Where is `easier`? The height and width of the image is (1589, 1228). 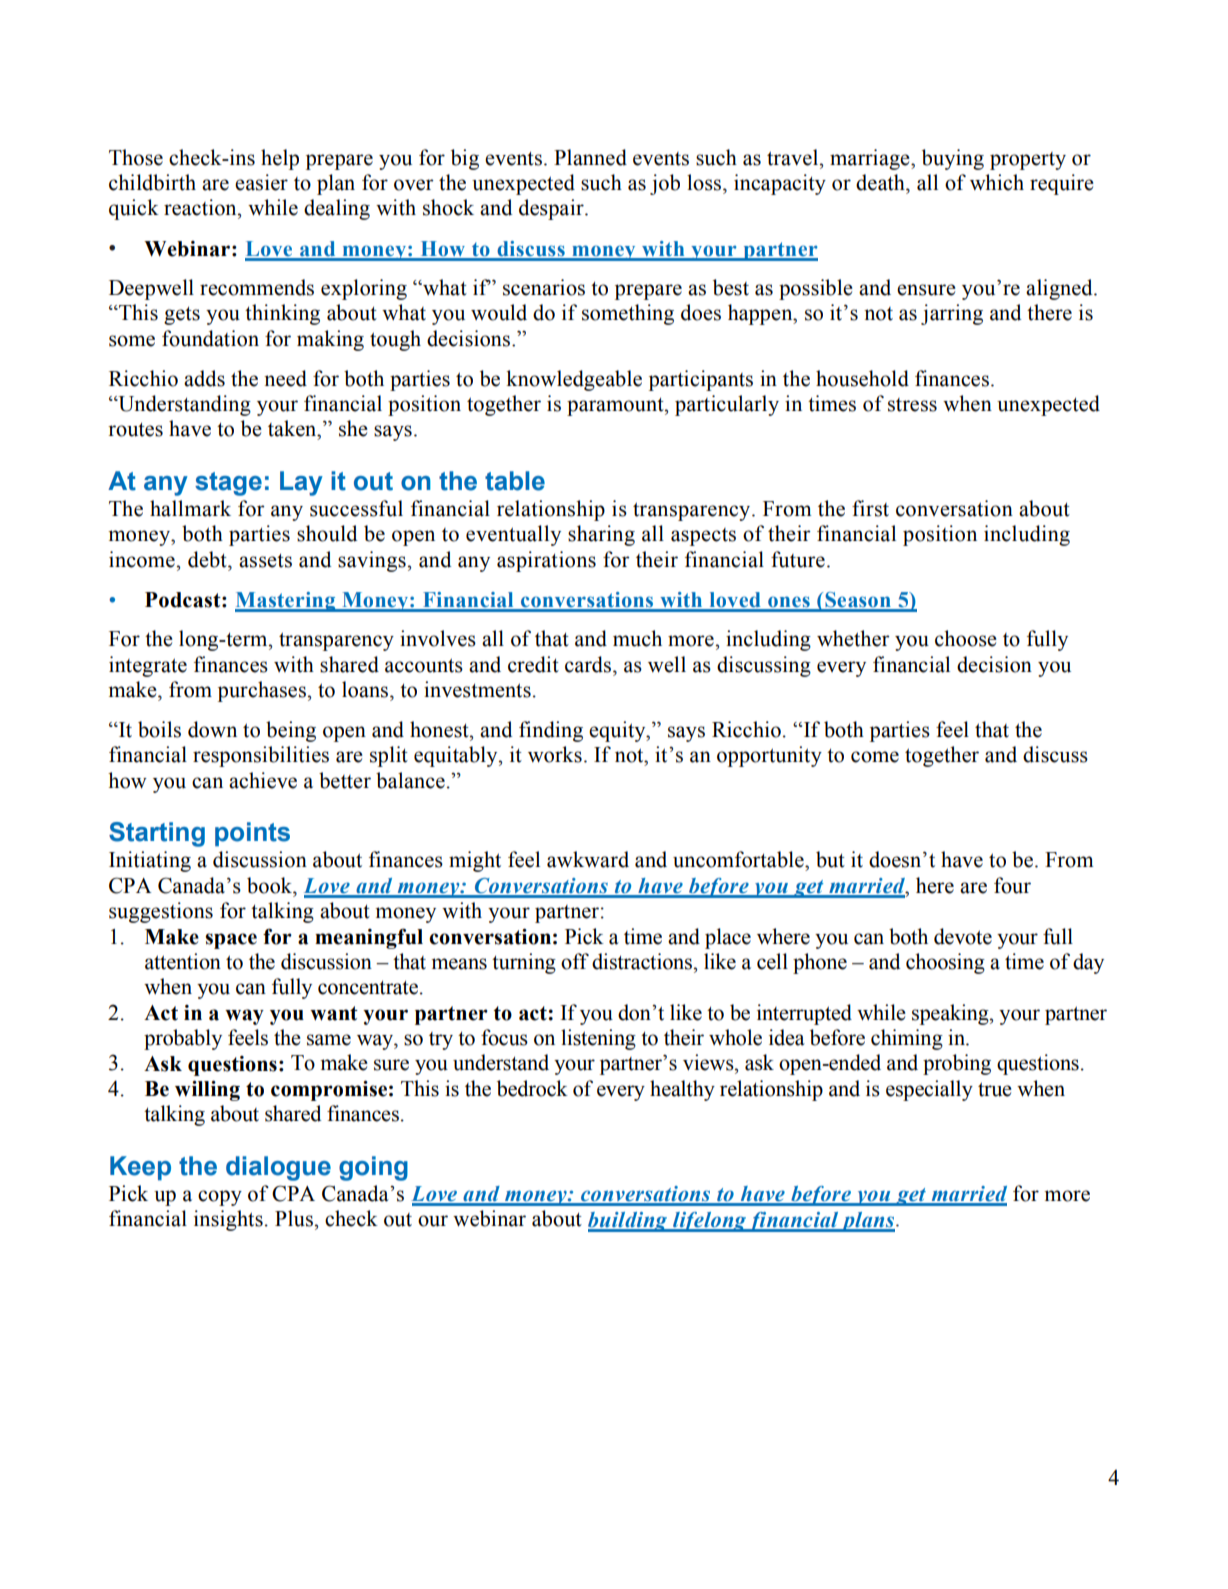
easier is located at coordinates (261, 182).
